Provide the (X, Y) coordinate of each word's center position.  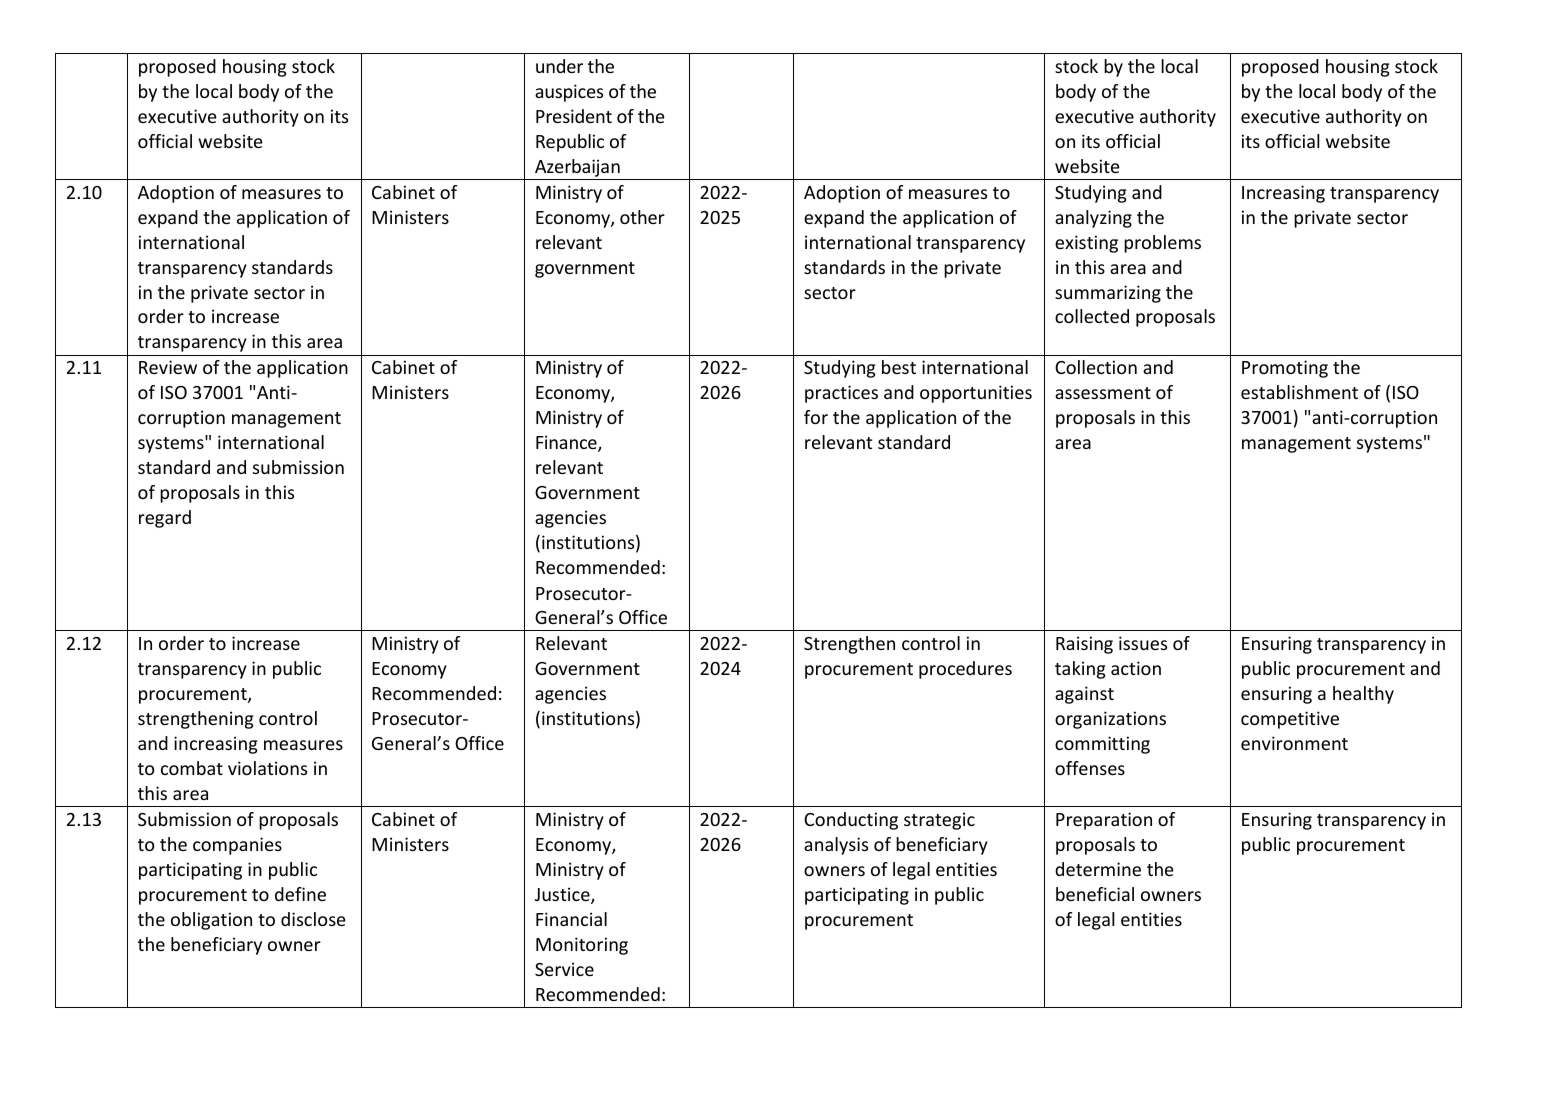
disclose (313, 919)
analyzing (1093, 219)
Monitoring (582, 946)
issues (1143, 643)
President (574, 116)
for (816, 417)
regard (165, 519)
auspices (569, 93)
